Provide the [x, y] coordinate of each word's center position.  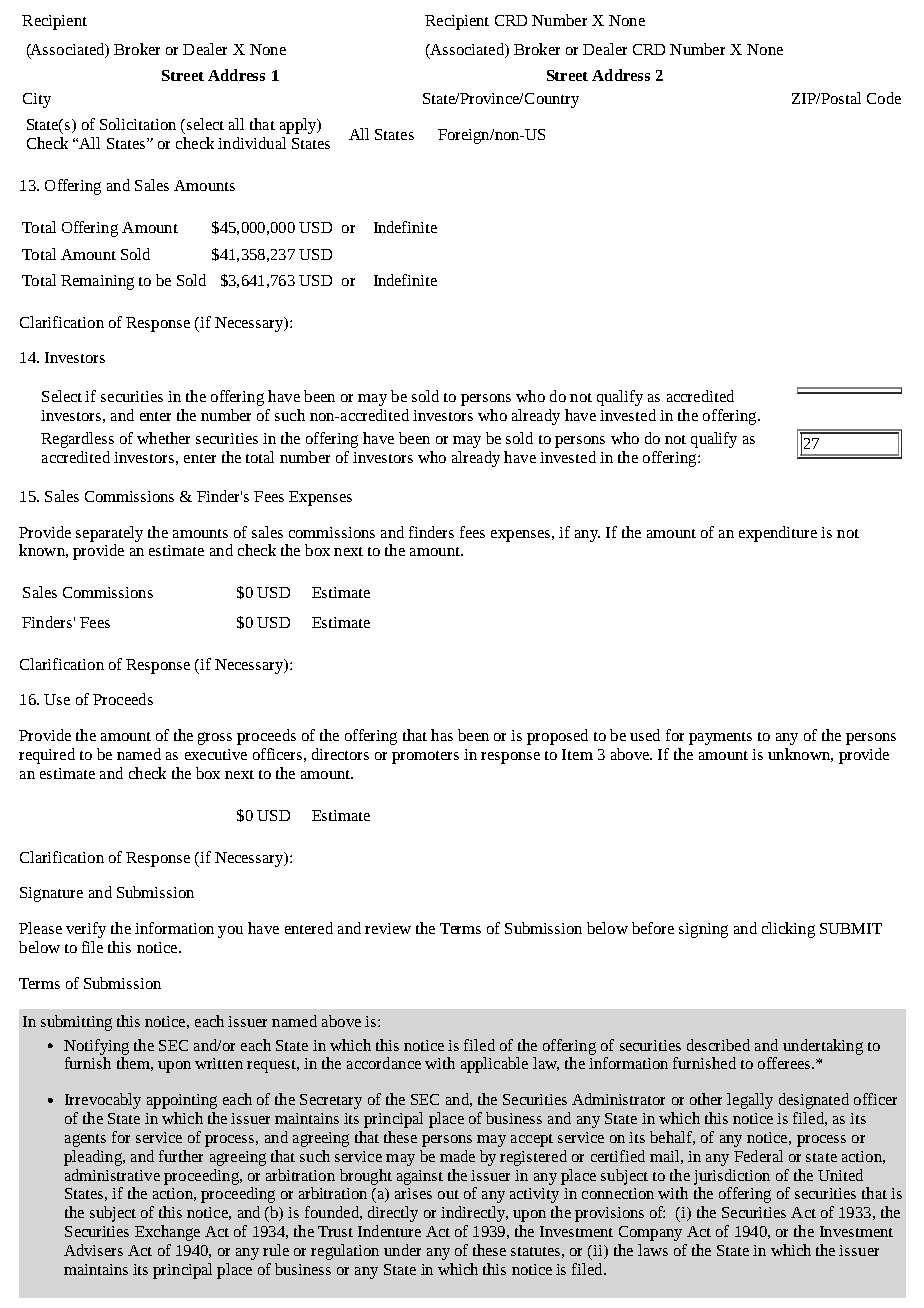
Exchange [167, 1233]
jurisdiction [732, 1177]
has [442, 735]
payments [720, 738]
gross [215, 738]
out [448, 1194]
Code [884, 98]
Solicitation [138, 124]
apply [299, 126]
